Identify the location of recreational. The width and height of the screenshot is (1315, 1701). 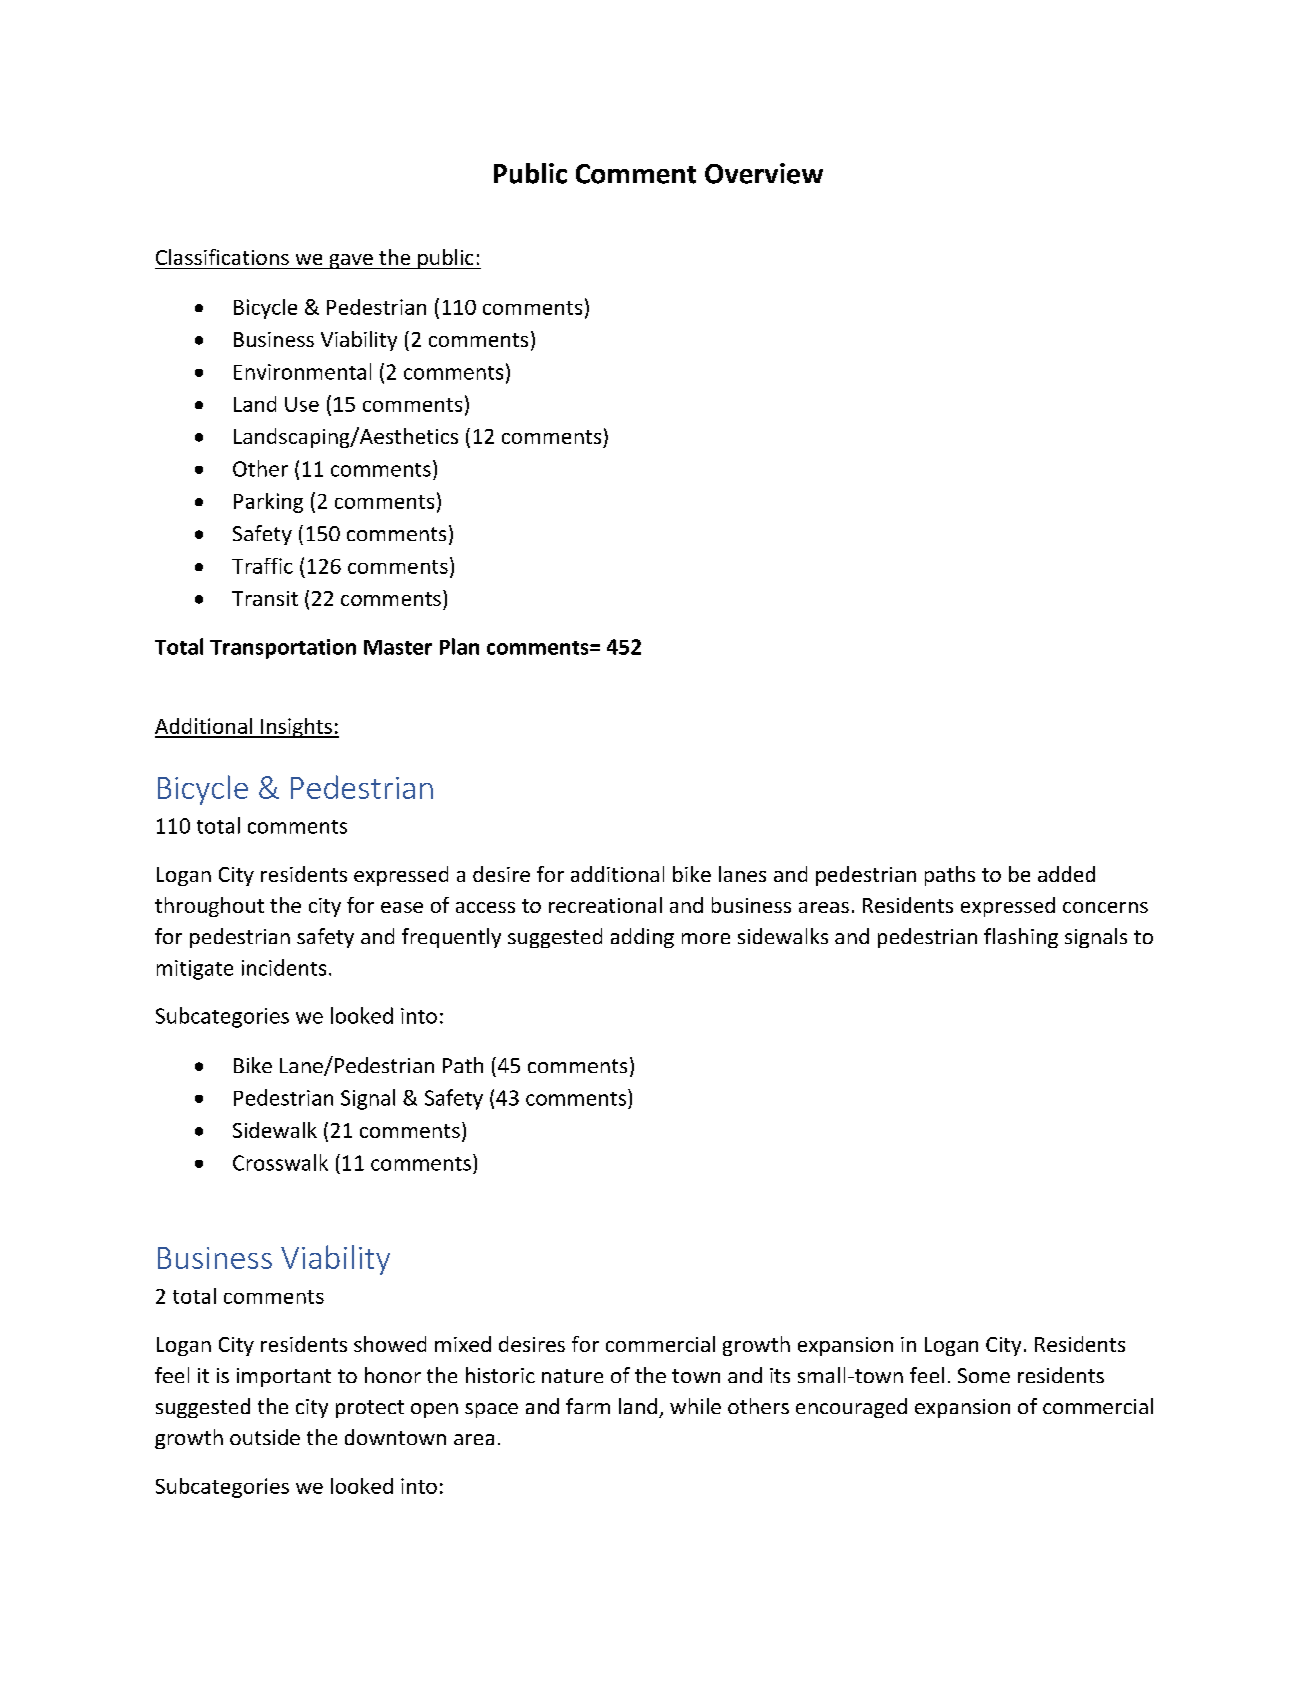
(605, 905).
